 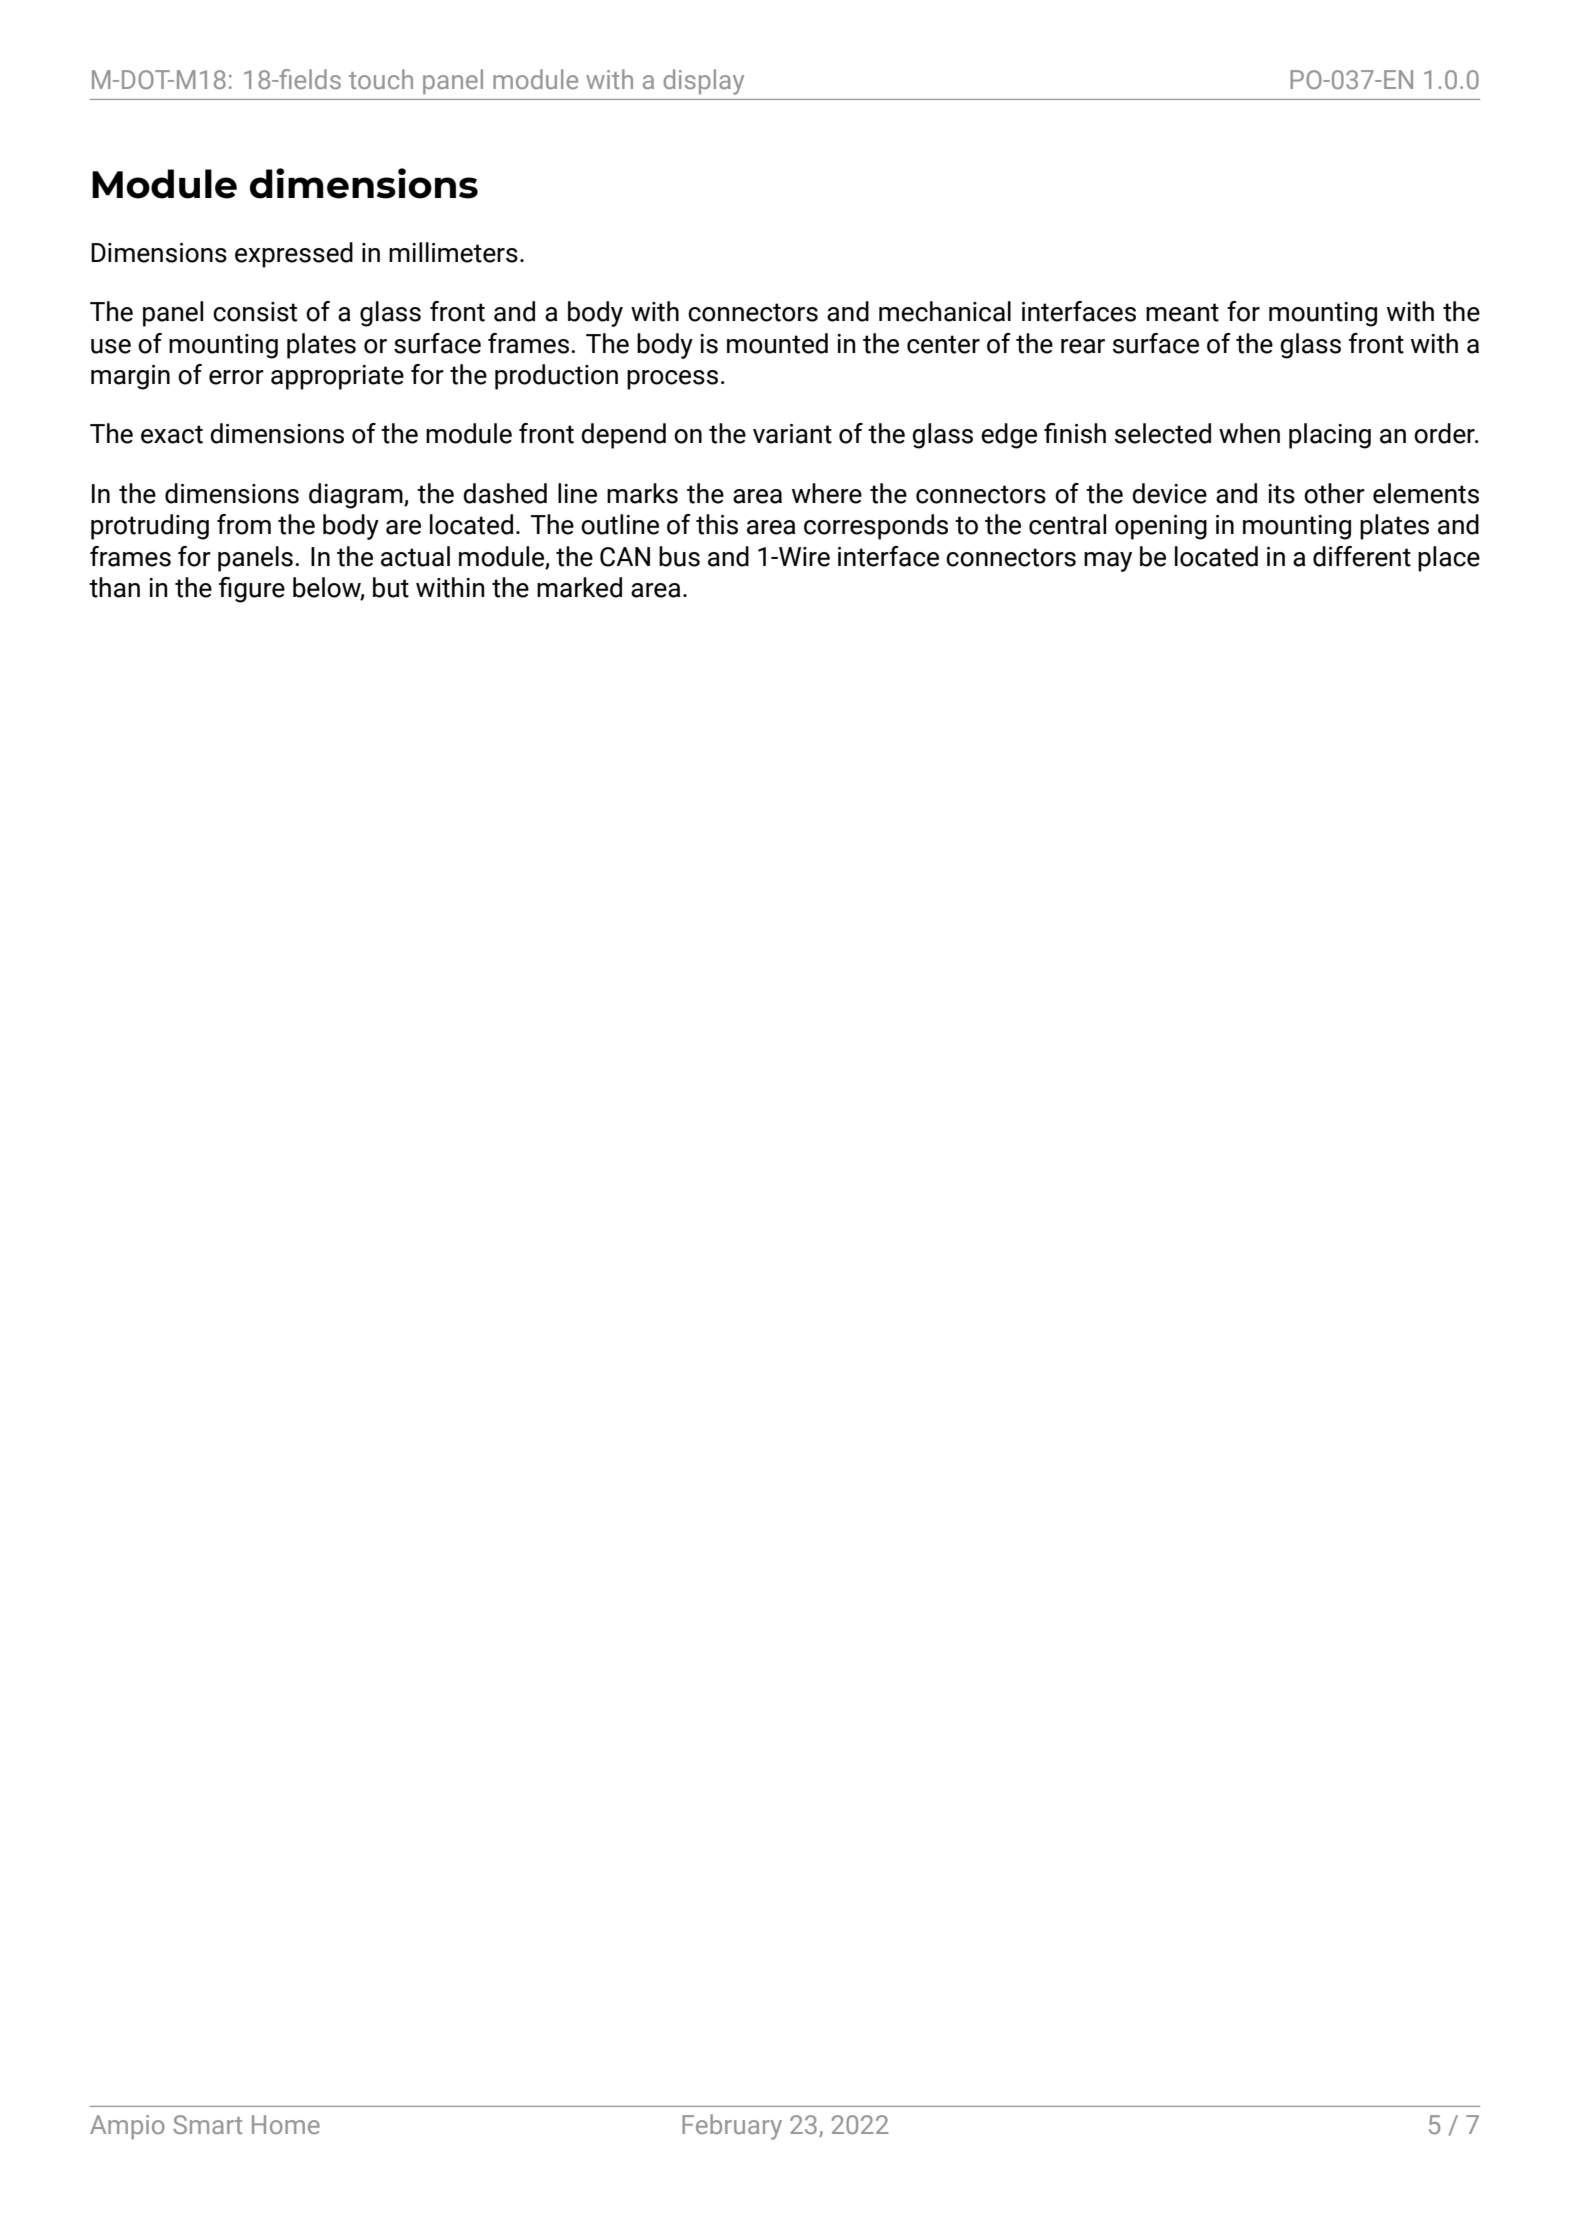 What do you see at coordinates (381, 79) in the document?
I see `touch` at bounding box center [381, 79].
